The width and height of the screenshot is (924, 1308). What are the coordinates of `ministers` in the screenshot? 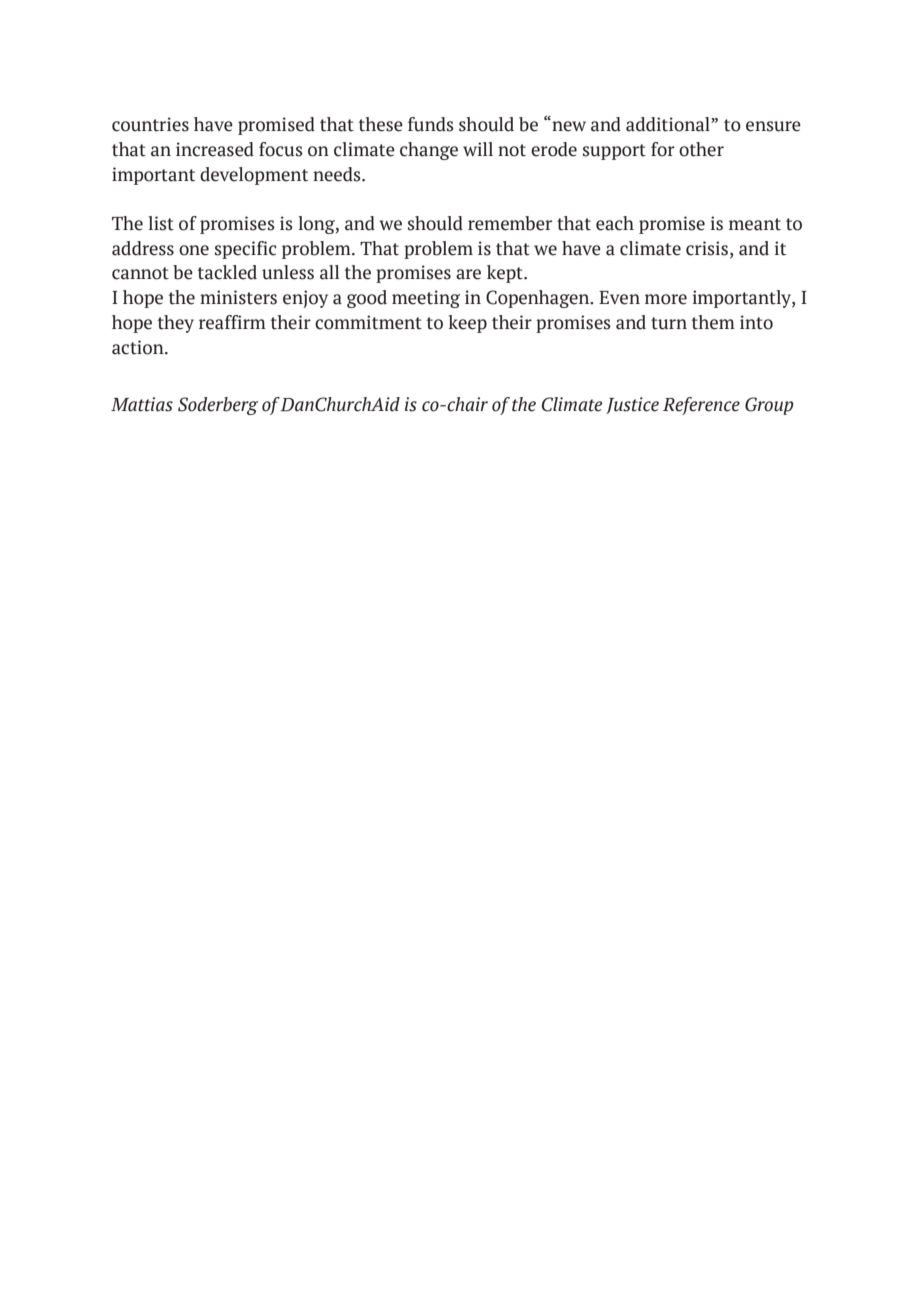 It's located at (238, 297).
